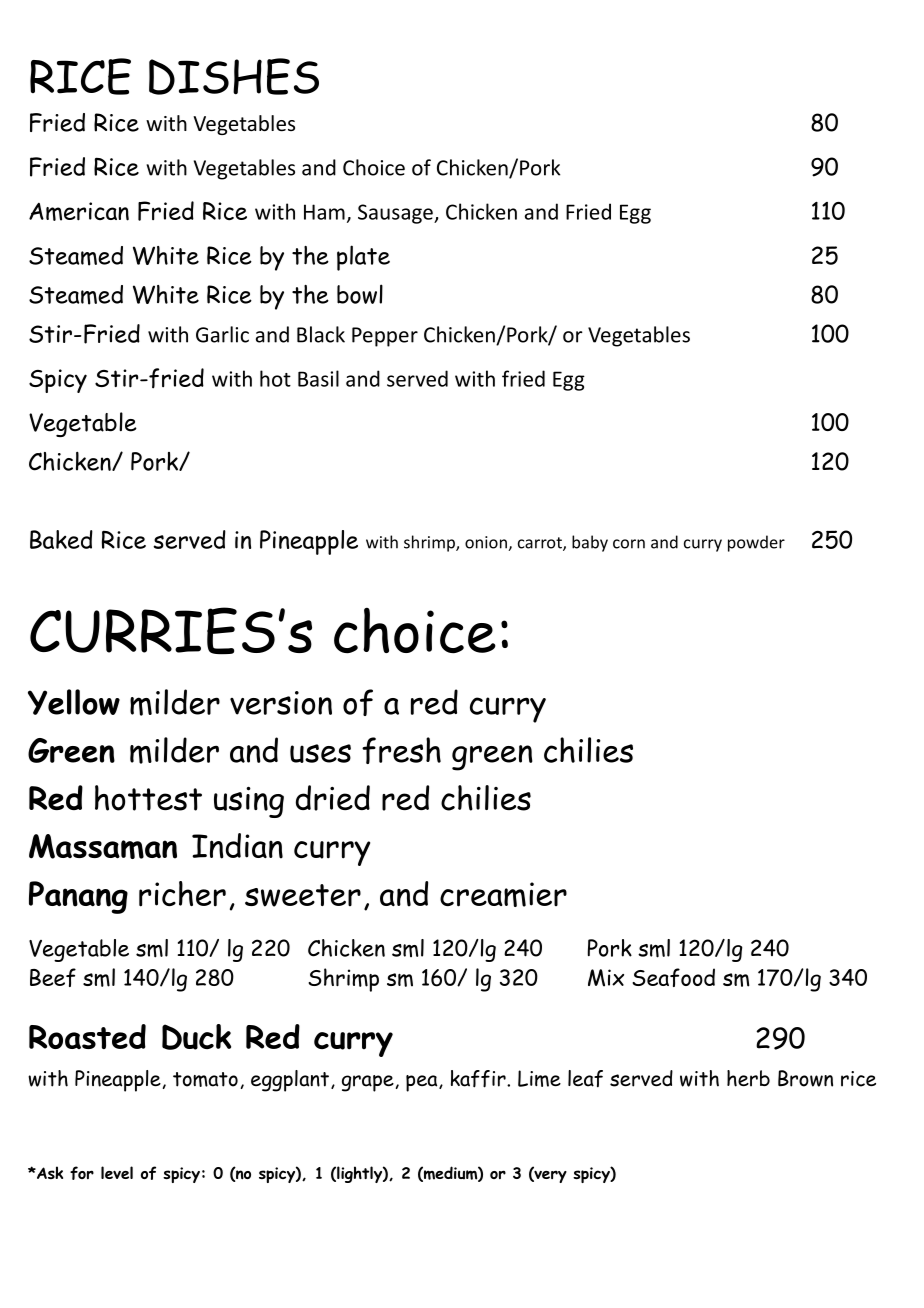 This document has height=1308, width=924. I want to click on Seafood, so click(673, 977).
